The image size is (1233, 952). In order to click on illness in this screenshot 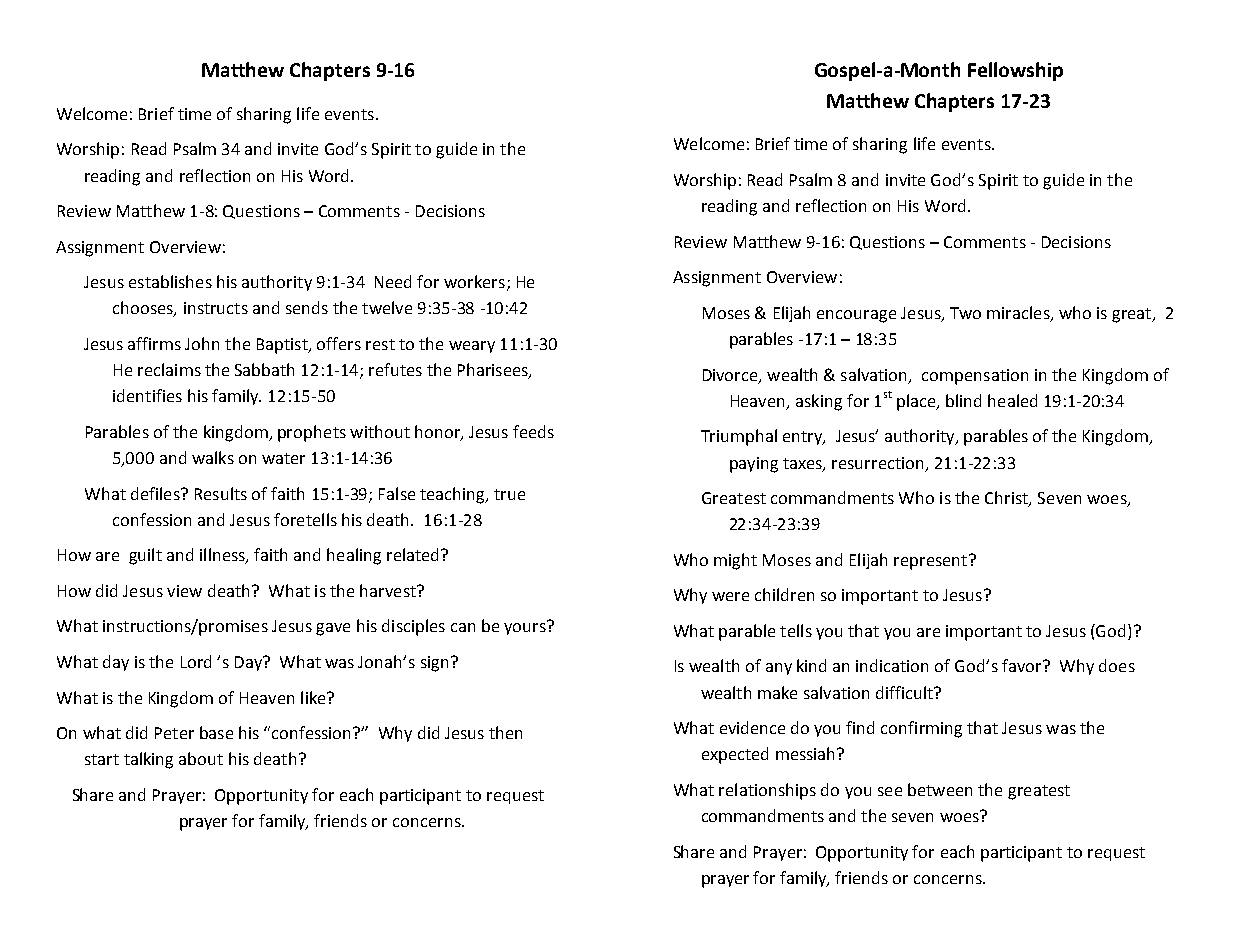, I will do `click(223, 556)`.
